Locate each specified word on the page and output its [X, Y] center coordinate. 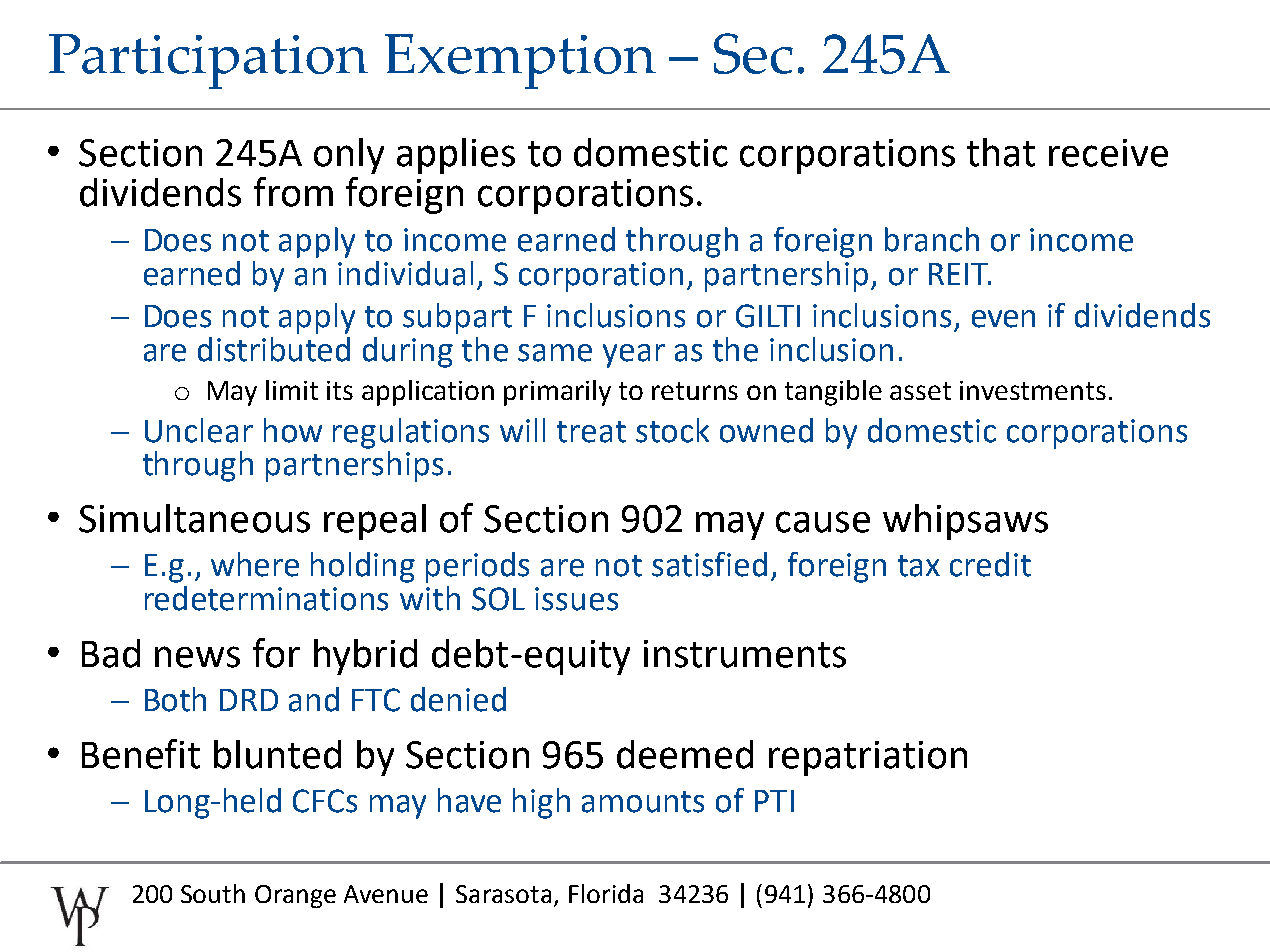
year [634, 356]
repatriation [868, 758]
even [1003, 319]
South [213, 893]
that [1001, 152]
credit [990, 564]
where [255, 564]
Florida [606, 893]
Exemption [520, 61]
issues [576, 599]
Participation [208, 61]
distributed [274, 349]
